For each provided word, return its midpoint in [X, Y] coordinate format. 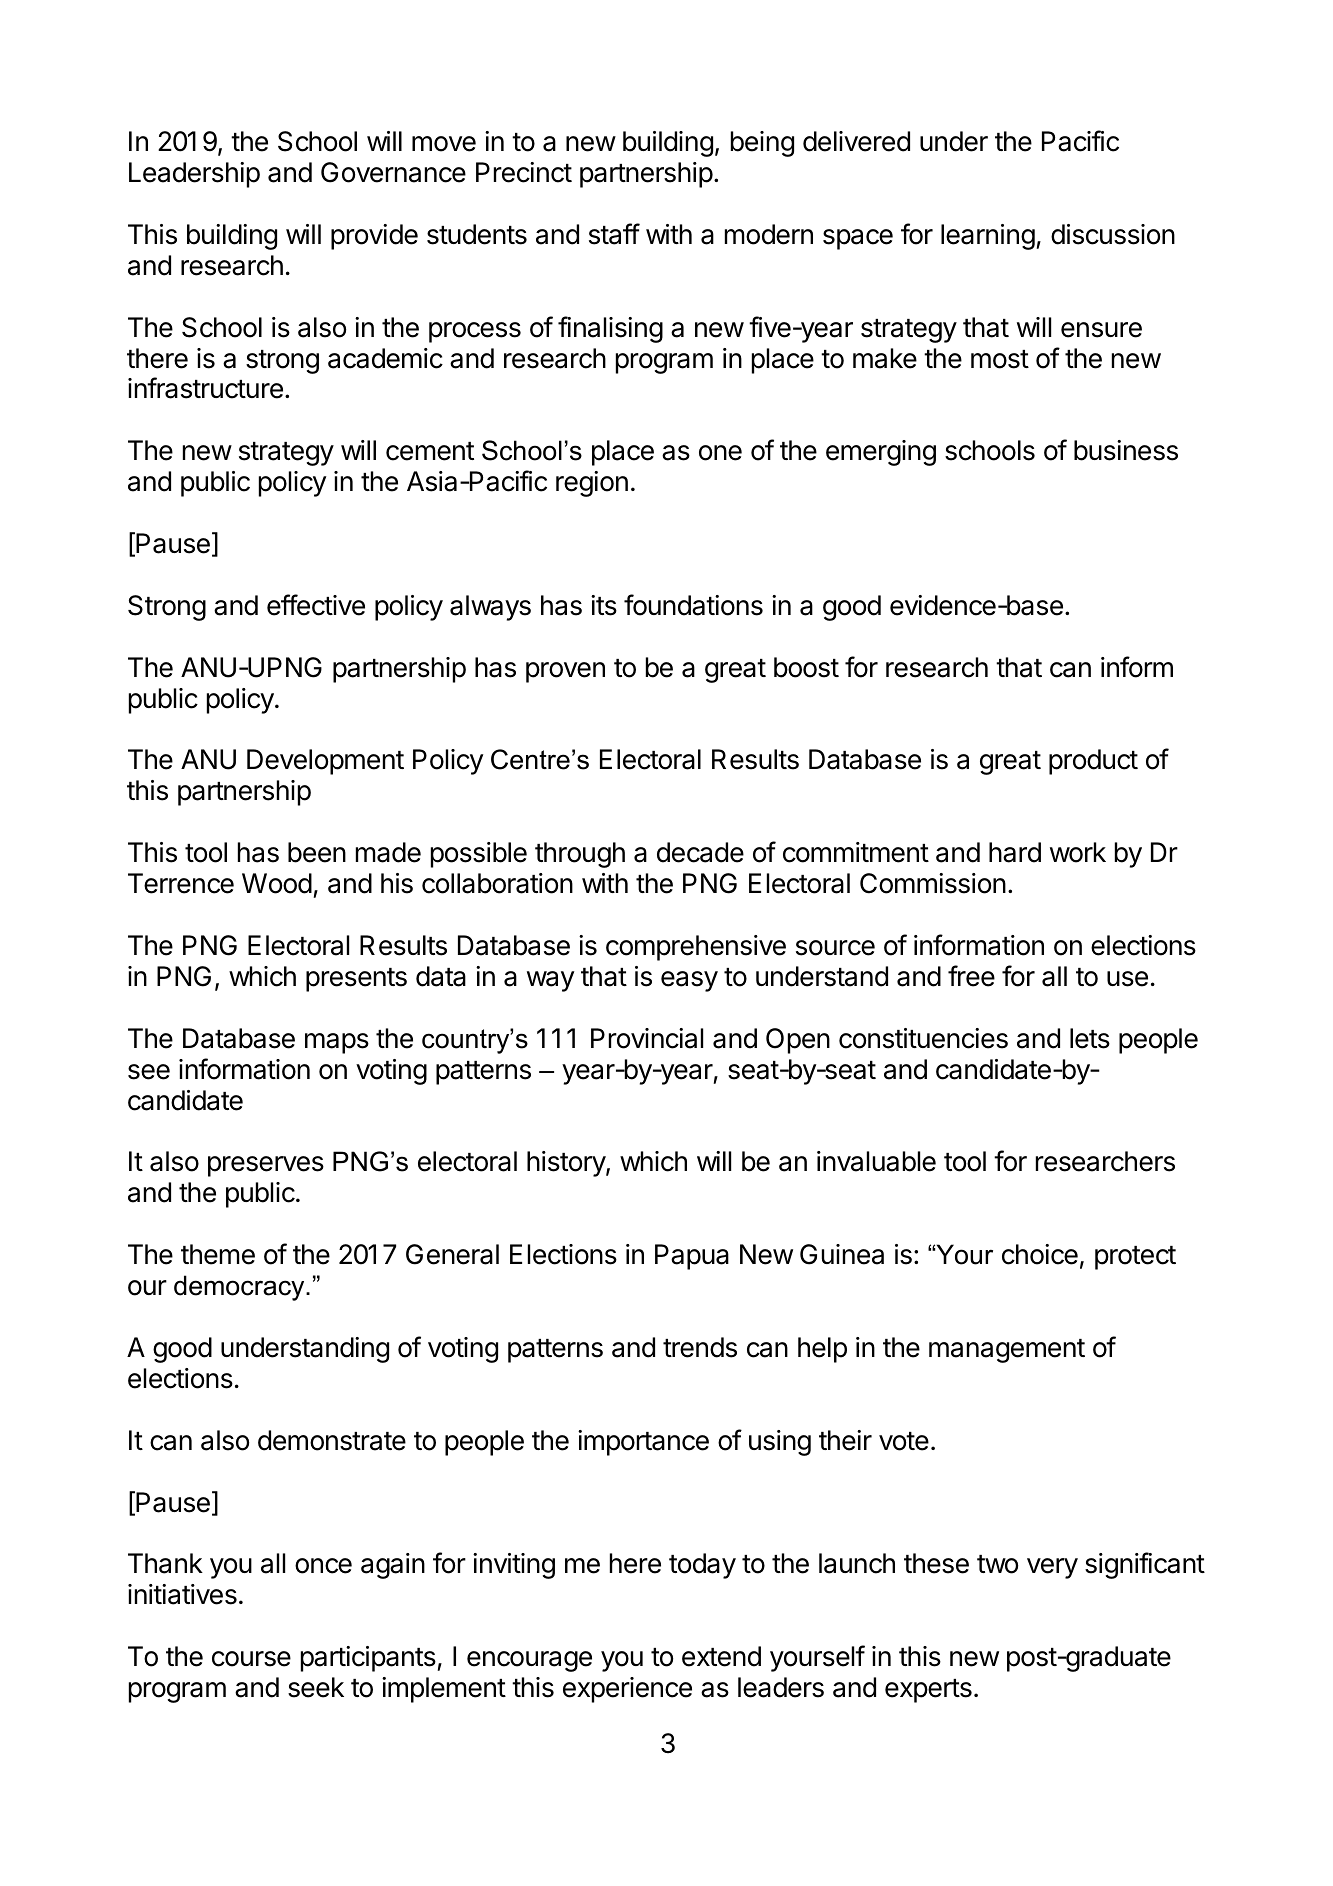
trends [700, 1347]
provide [374, 237]
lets [1090, 1038]
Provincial [647, 1038]
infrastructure [205, 388]
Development [325, 762]
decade [700, 852]
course [251, 1659]
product [1093, 762]
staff [614, 234]
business [1126, 450]
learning [988, 237]
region [592, 484]
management [1007, 1351]
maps [337, 1043]
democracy [240, 1288]
